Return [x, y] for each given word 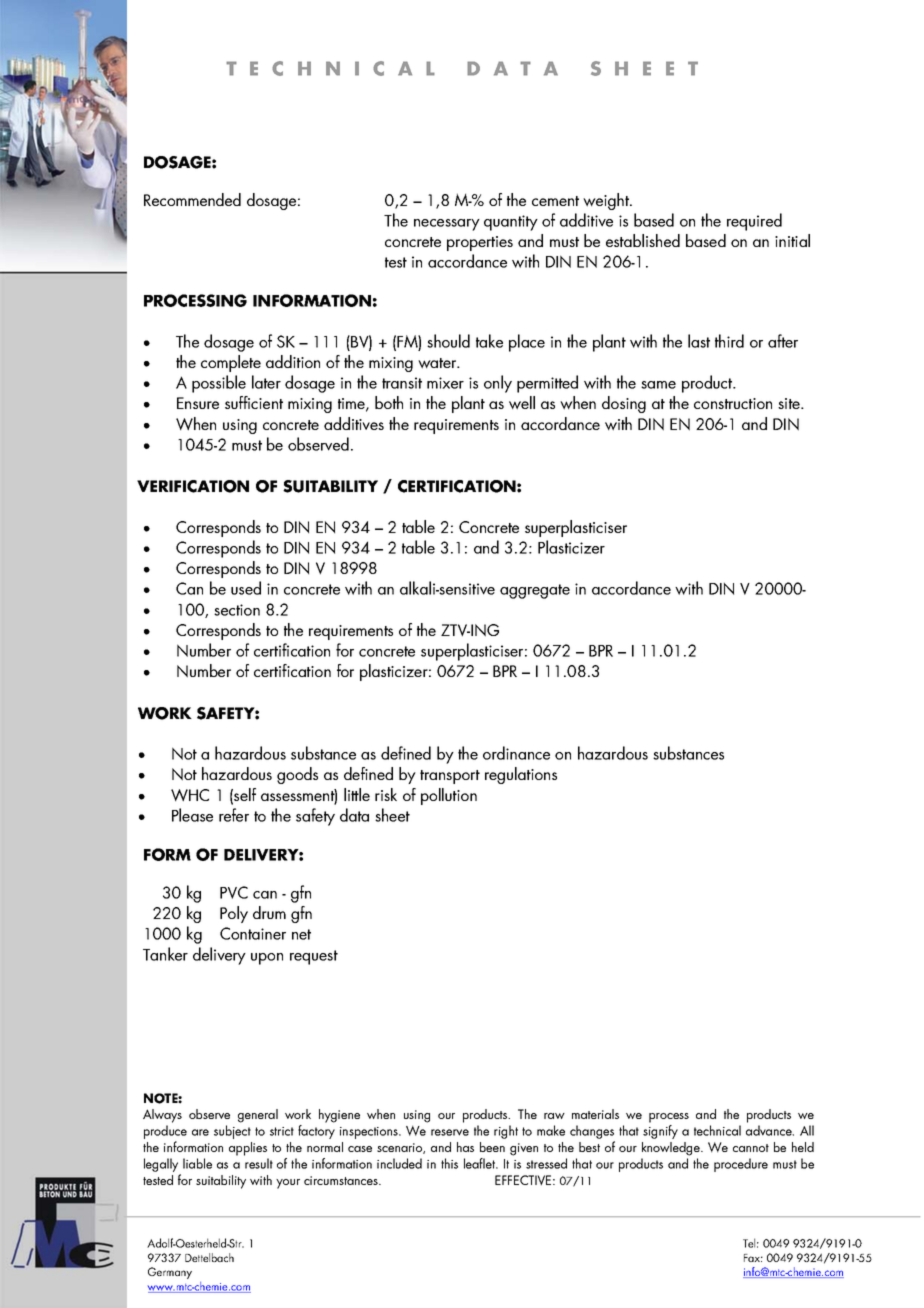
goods [297, 775]
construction [733, 403]
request [314, 957]
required [754, 222]
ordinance [516, 753]
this [449, 1163]
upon [267, 959]
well [522, 403]
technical [717, 1130]
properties [480, 243]
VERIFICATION [193, 486]
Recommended [192, 199]
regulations [521, 775]
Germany [170, 1273]
